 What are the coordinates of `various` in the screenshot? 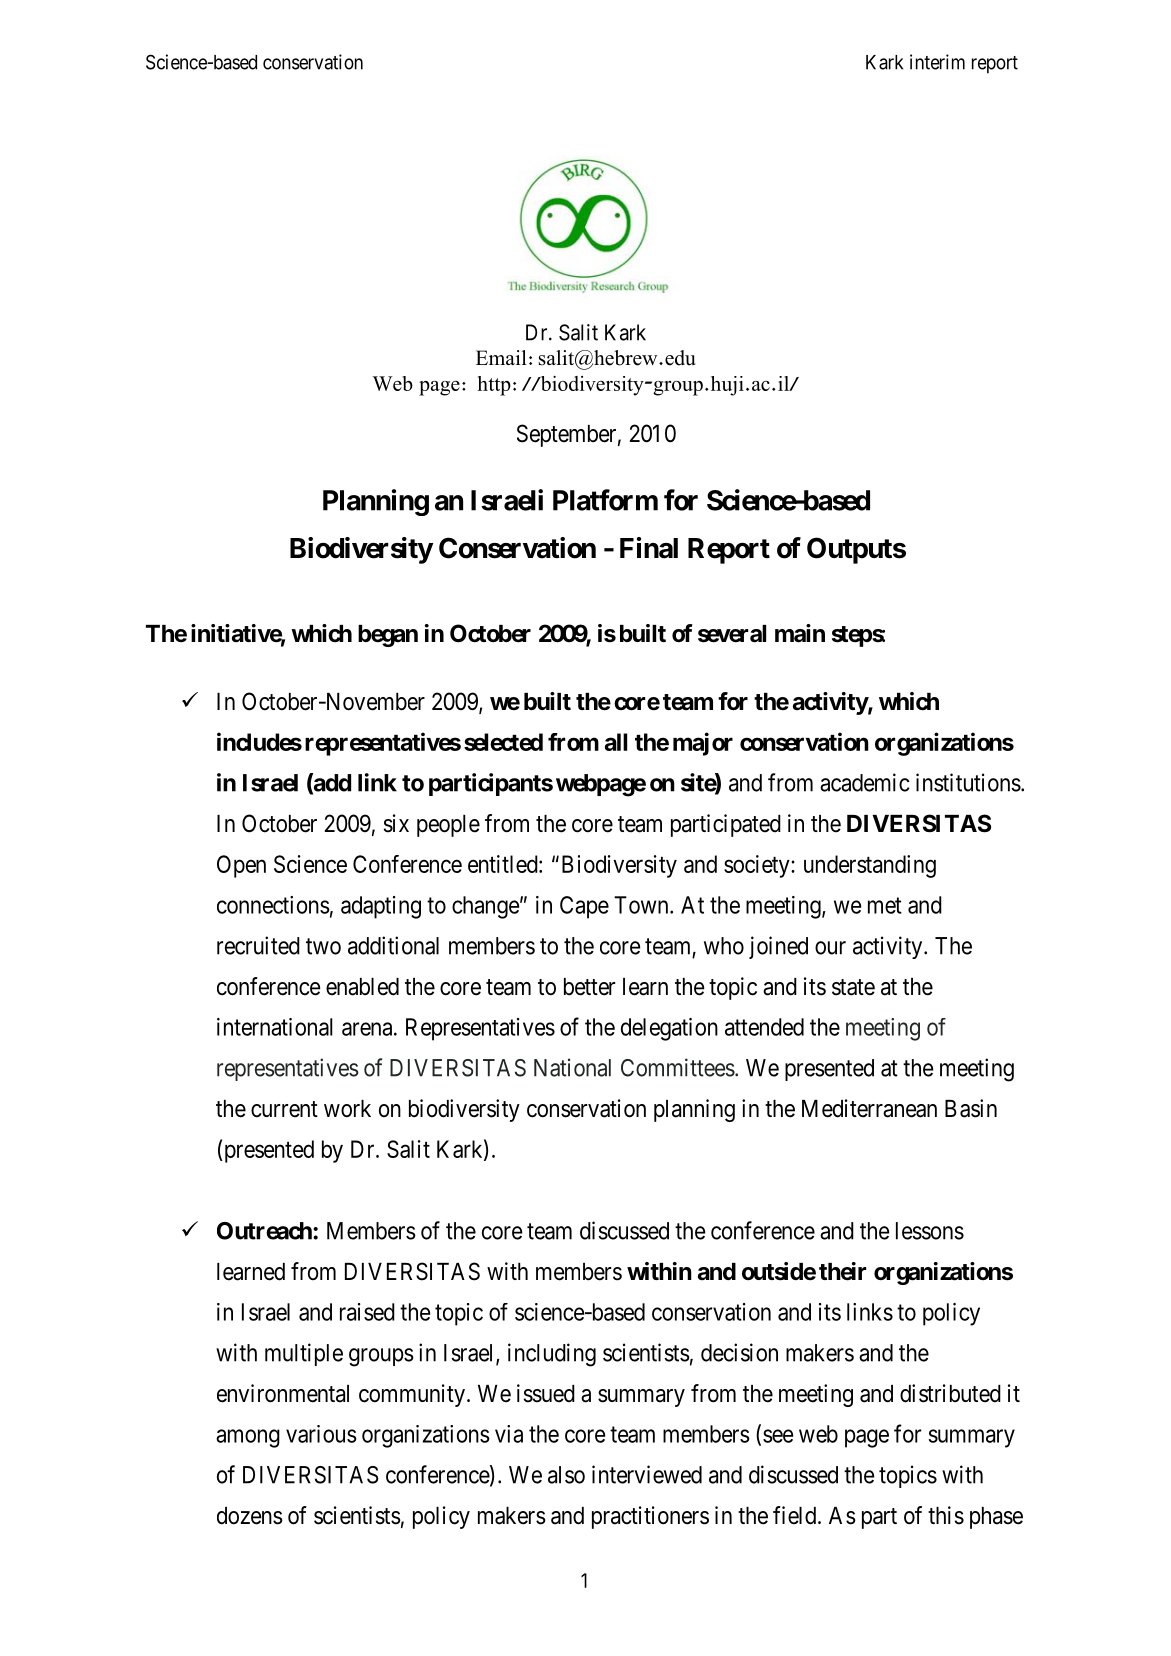 It's located at (321, 1434).
